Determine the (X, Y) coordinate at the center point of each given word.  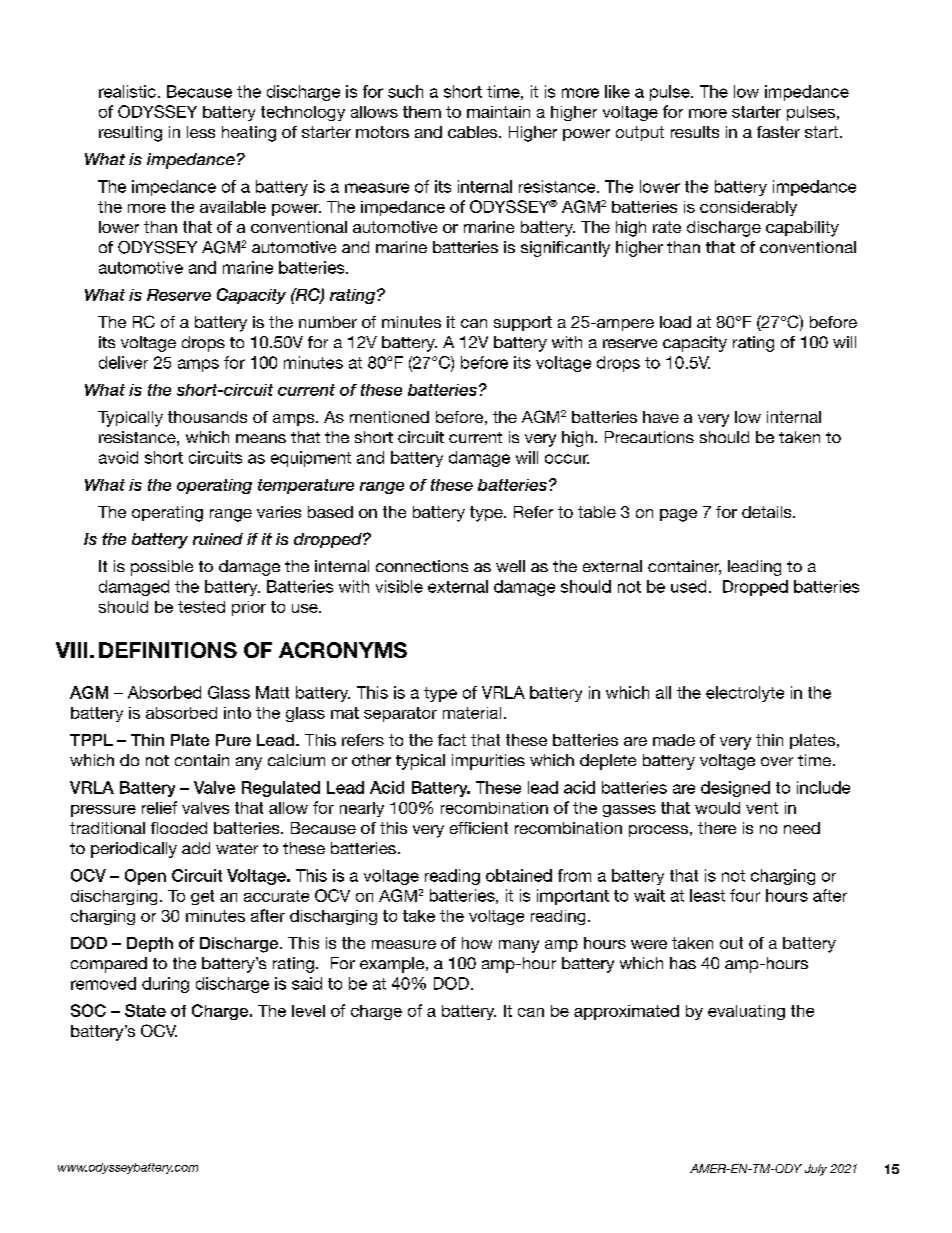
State (145, 1010)
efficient (479, 828)
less (201, 132)
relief (159, 807)
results (695, 132)
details (768, 512)
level (308, 1011)
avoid (118, 457)
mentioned (389, 417)
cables (474, 132)
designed (735, 789)
